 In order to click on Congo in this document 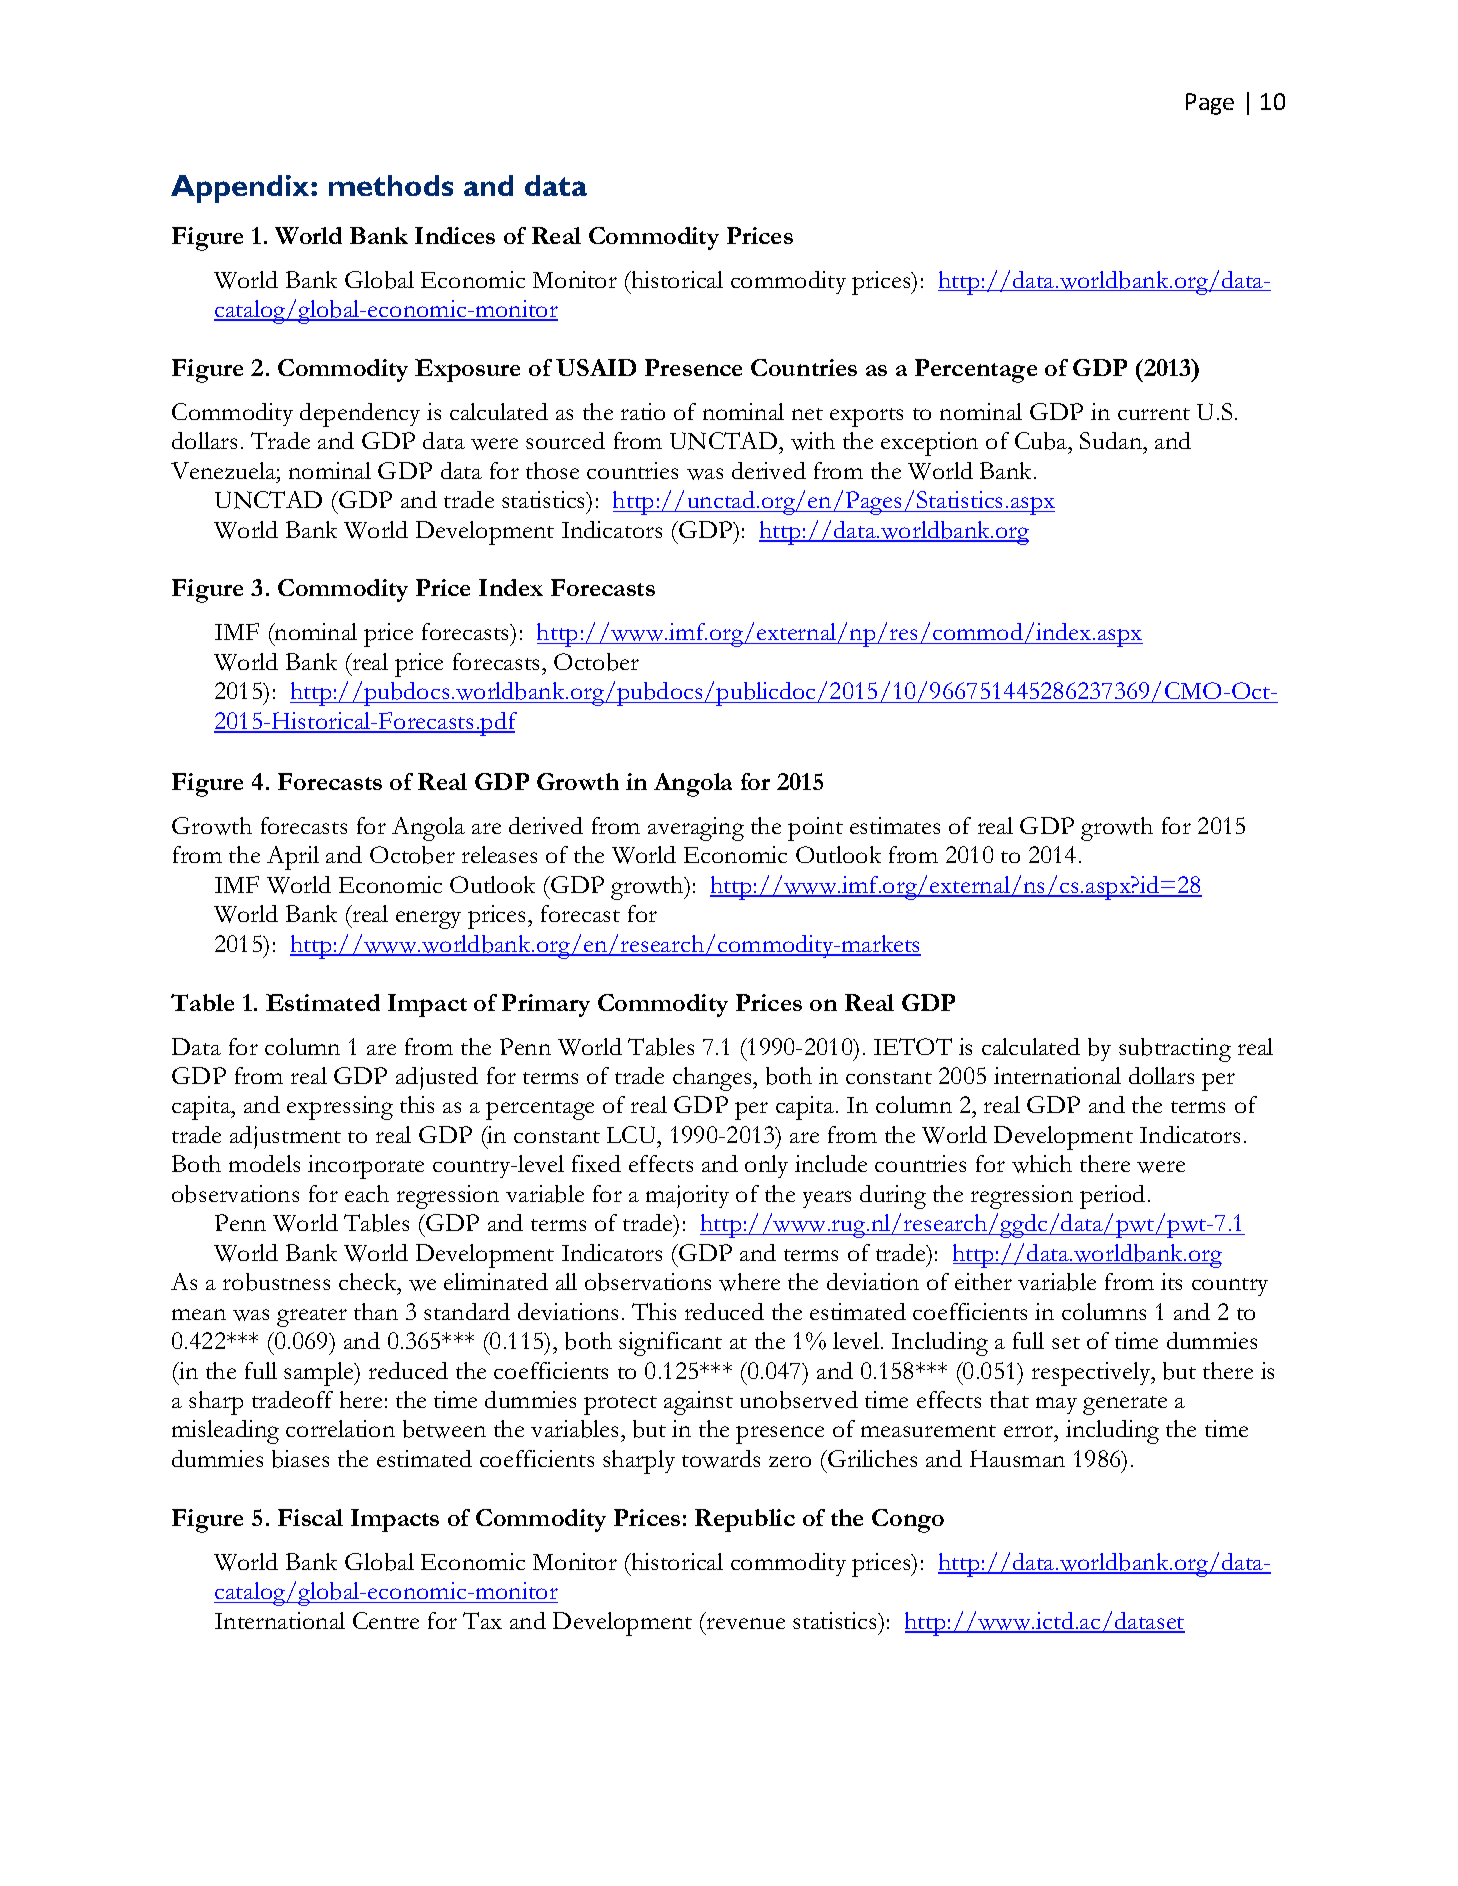, I will do `click(908, 1521)`.
